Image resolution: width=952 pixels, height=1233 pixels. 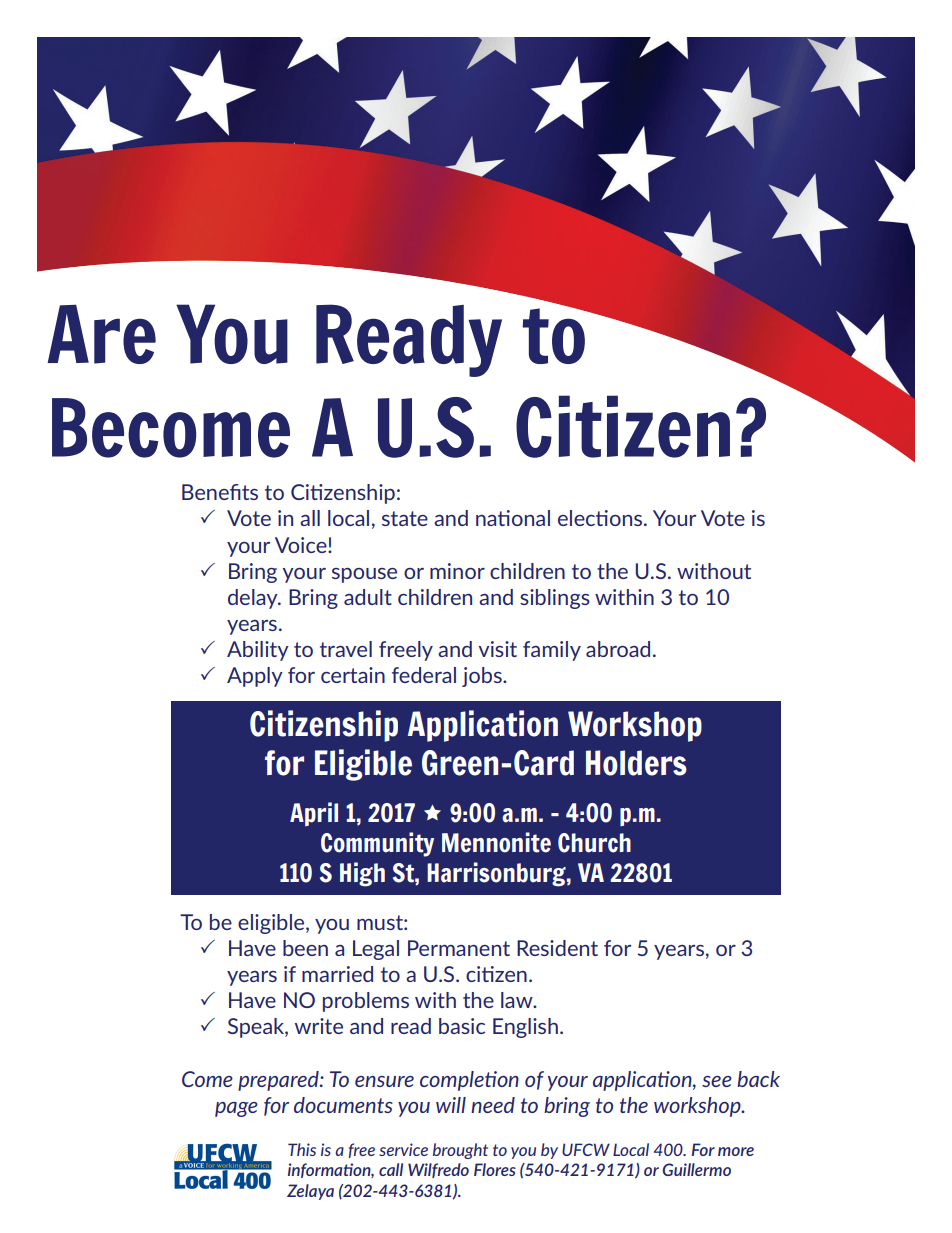 I want to click on Voice, so click(x=302, y=545).
